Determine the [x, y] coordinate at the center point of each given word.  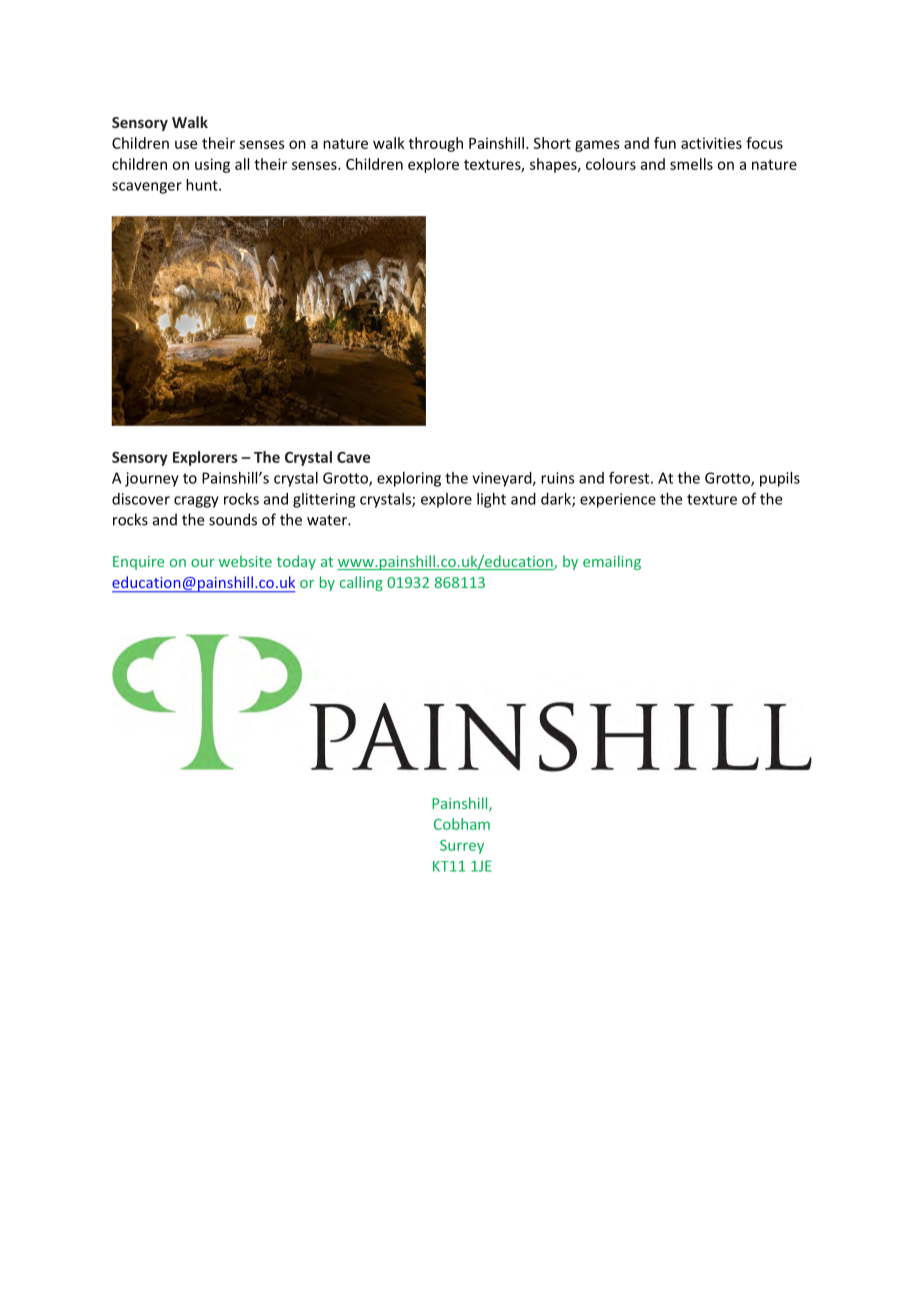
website [245, 561]
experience [618, 500]
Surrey [462, 847]
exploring [409, 479]
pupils [780, 479]
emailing [612, 562]
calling [361, 583]
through [436, 144]
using [212, 165]
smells [691, 164]
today [296, 562]
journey [152, 479]
